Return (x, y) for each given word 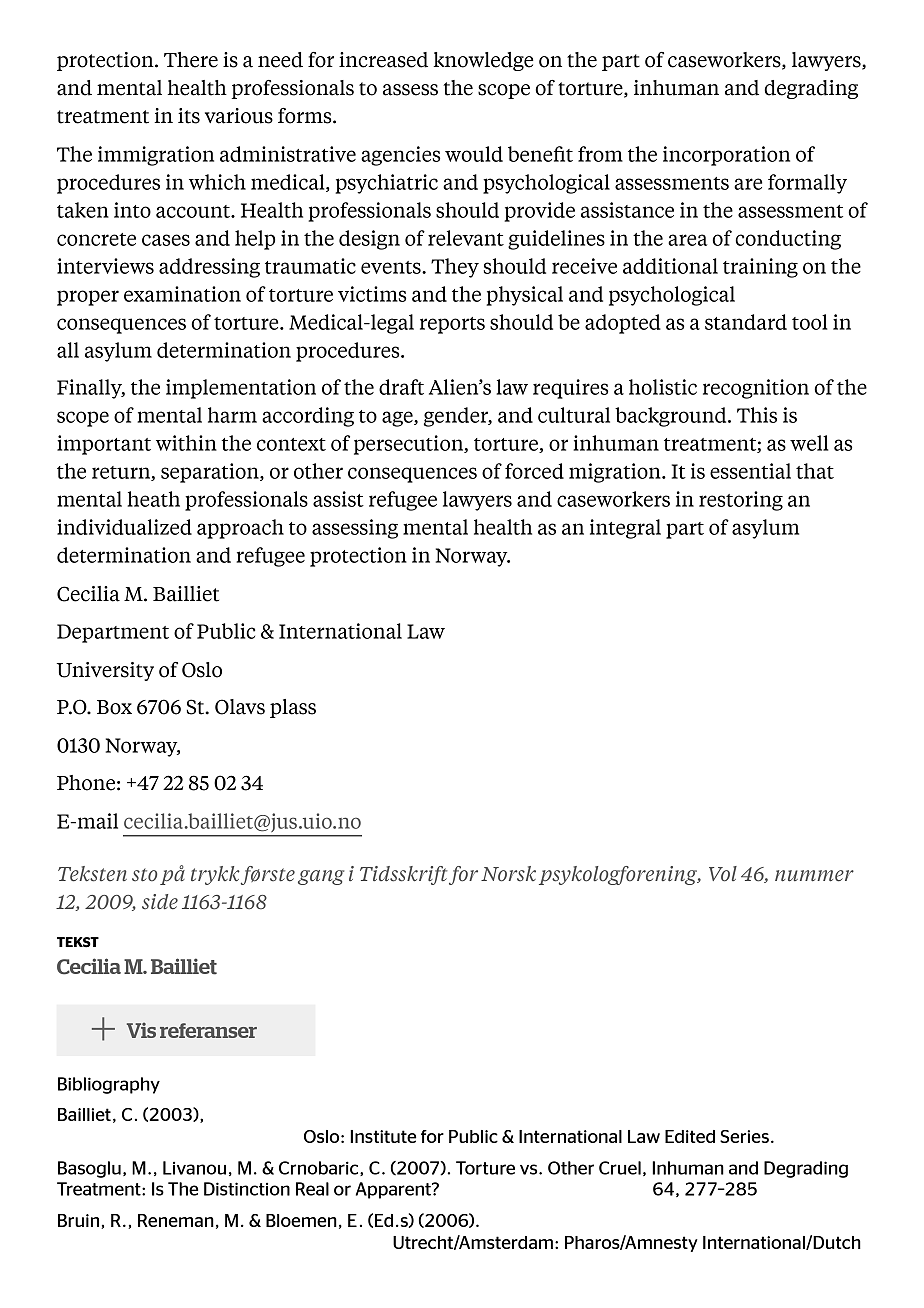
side (160, 902)
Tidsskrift (404, 875)
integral (625, 529)
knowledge (483, 61)
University (105, 671)
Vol (723, 874)
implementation (241, 389)
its (189, 116)
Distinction (247, 1189)
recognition (756, 389)
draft (401, 387)
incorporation (726, 156)
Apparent (394, 1190)
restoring (741, 501)
